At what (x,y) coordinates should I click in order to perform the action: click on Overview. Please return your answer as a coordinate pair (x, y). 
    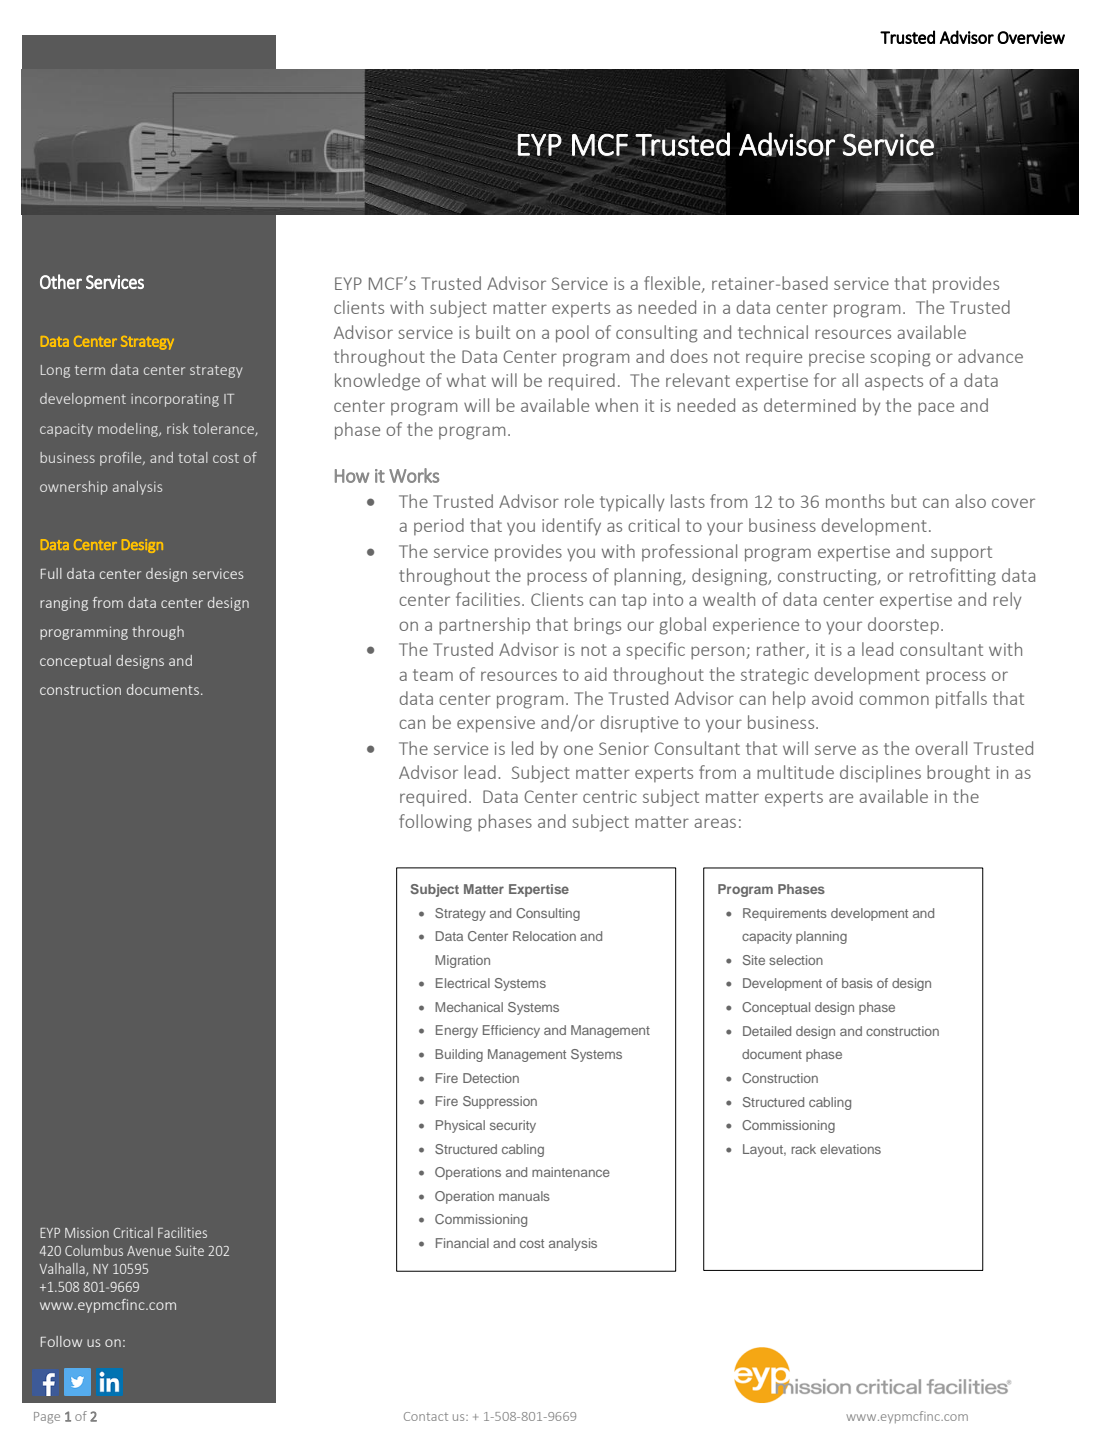
    Looking at the image, I should click on (1031, 37).
